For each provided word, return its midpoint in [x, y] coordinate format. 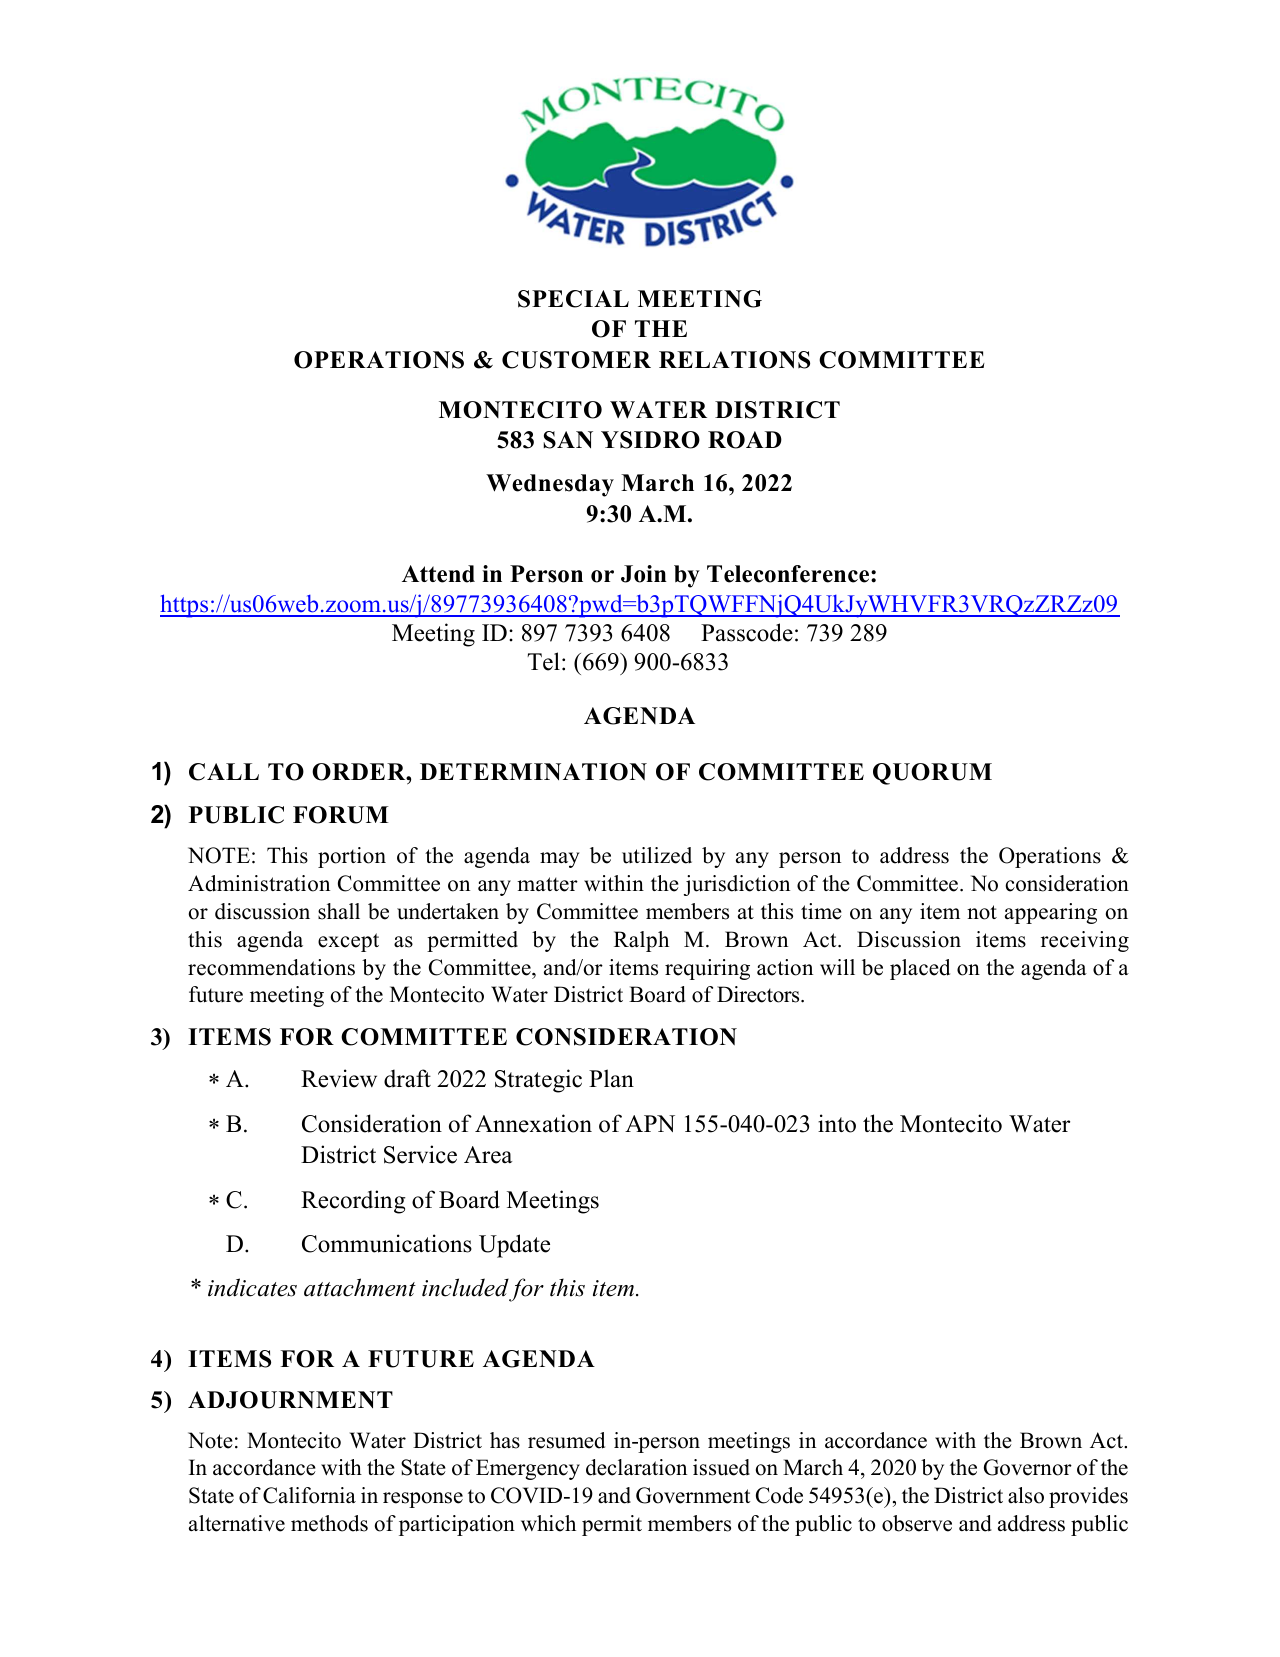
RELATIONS [734, 360]
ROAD [745, 440]
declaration [636, 1467]
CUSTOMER [576, 360]
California [309, 1495]
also [1026, 1495]
